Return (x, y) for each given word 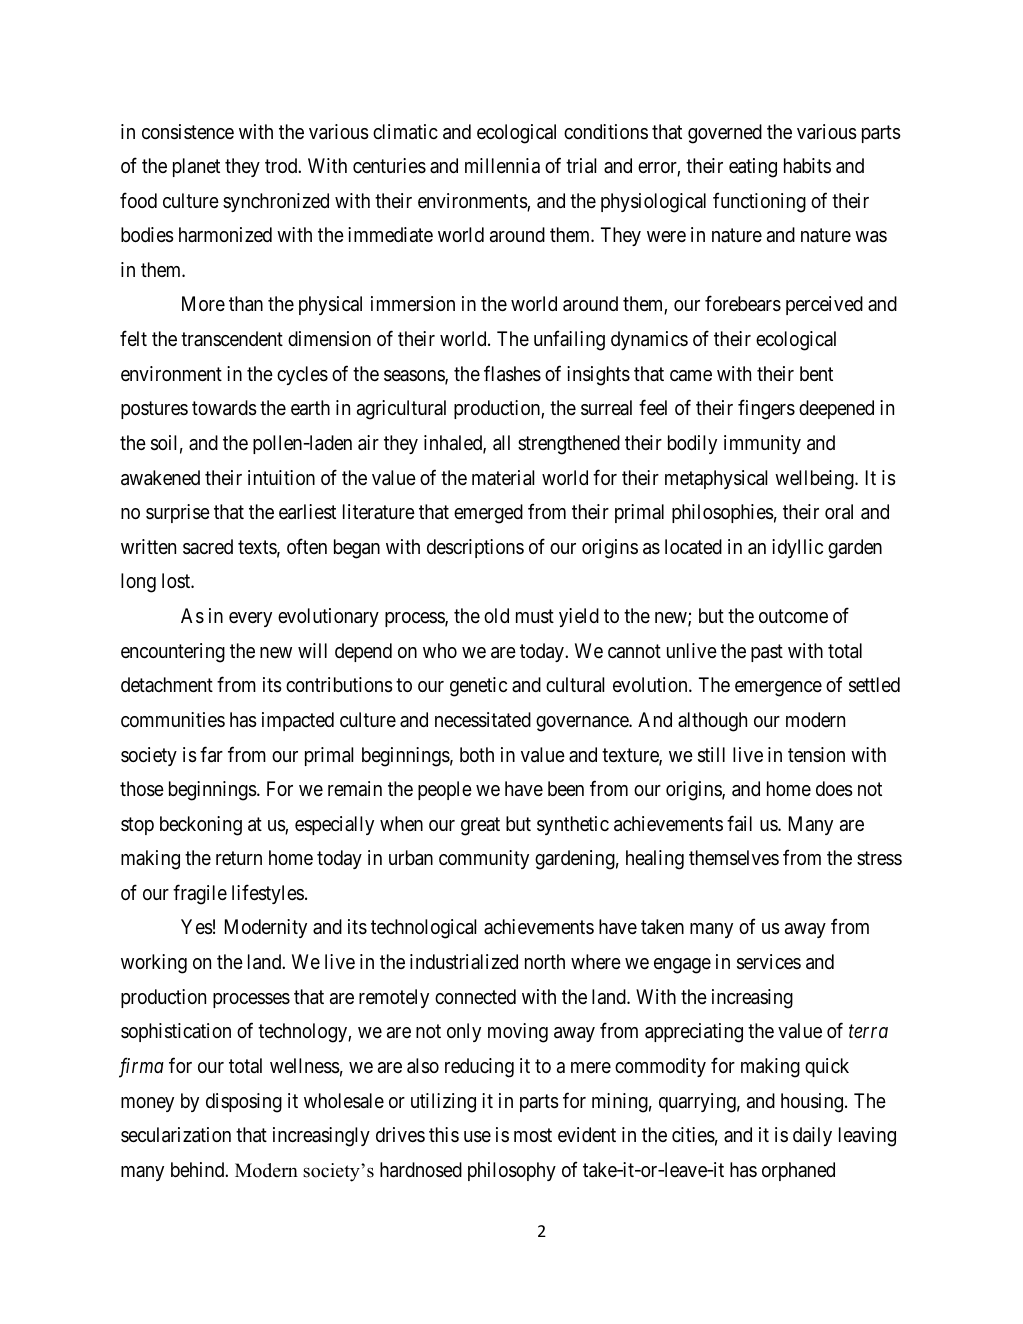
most (533, 1136)
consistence (188, 132)
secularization (176, 1135)
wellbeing (815, 480)
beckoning (201, 826)
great (480, 826)
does (834, 789)
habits (807, 166)
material (503, 478)
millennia (502, 166)
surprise (178, 513)
